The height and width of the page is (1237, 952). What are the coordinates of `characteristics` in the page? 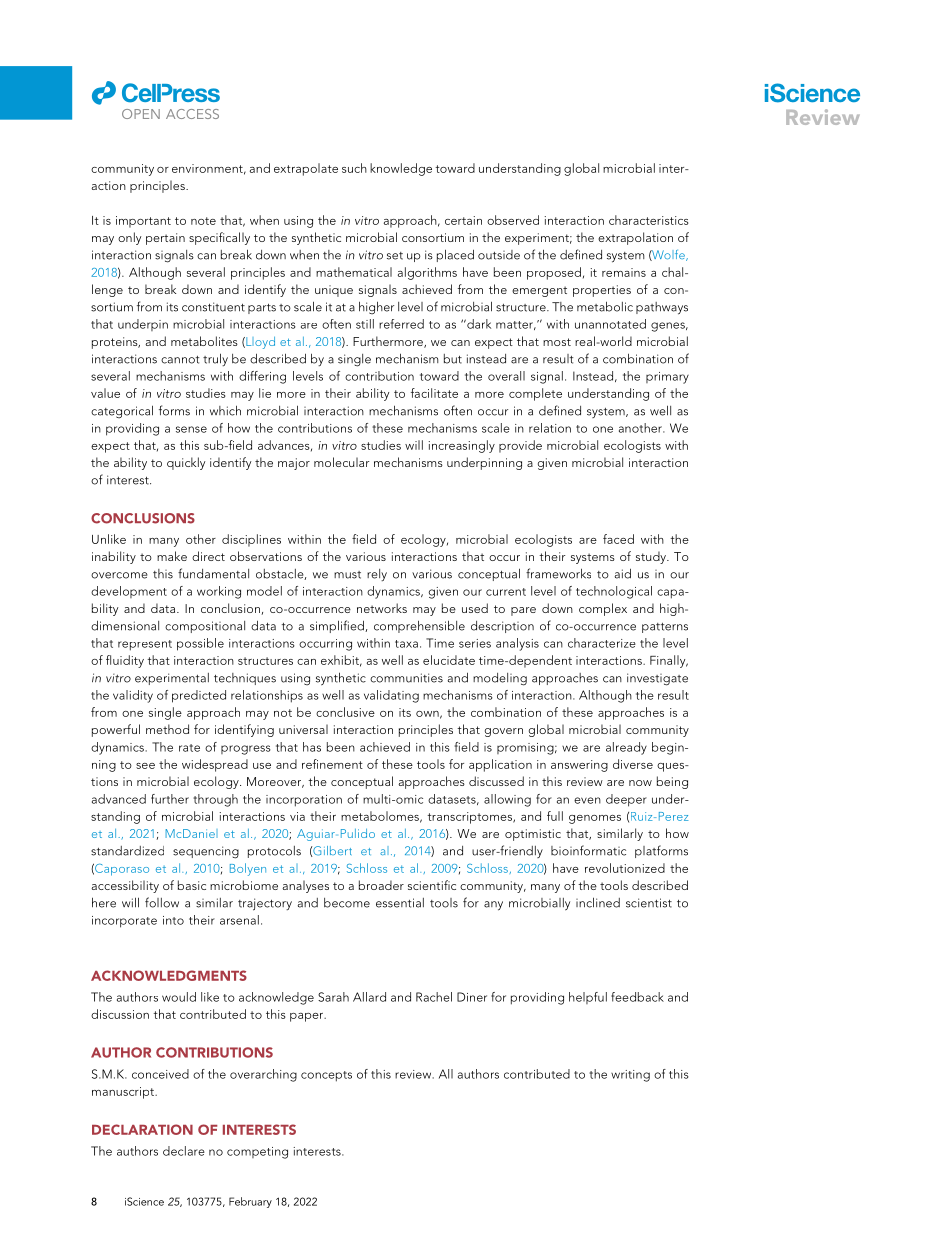 It's located at (649, 220).
